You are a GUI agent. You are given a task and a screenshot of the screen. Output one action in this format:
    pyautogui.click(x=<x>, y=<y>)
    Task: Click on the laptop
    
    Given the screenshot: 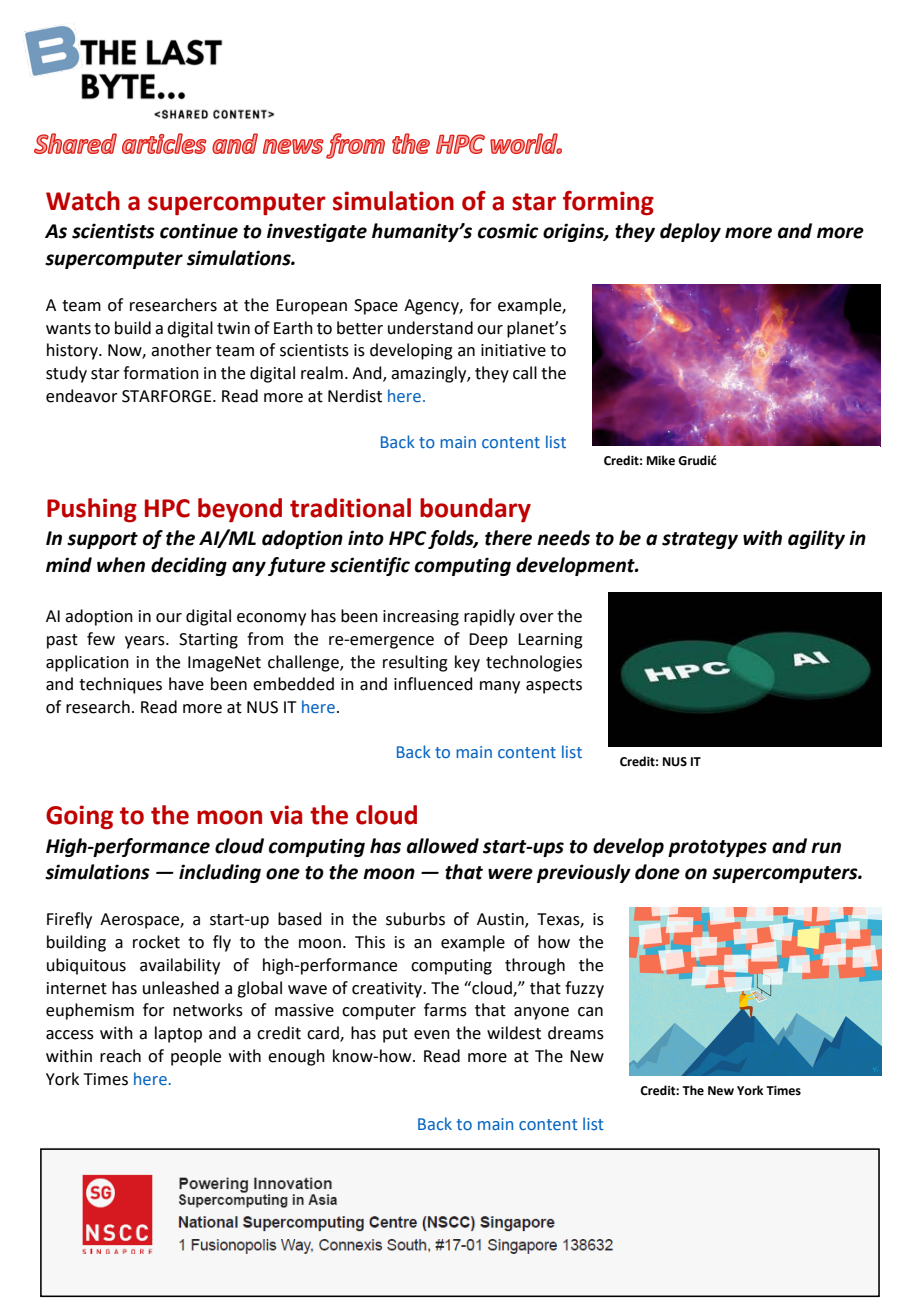 What is the action you would take?
    pyautogui.click(x=178, y=1034)
